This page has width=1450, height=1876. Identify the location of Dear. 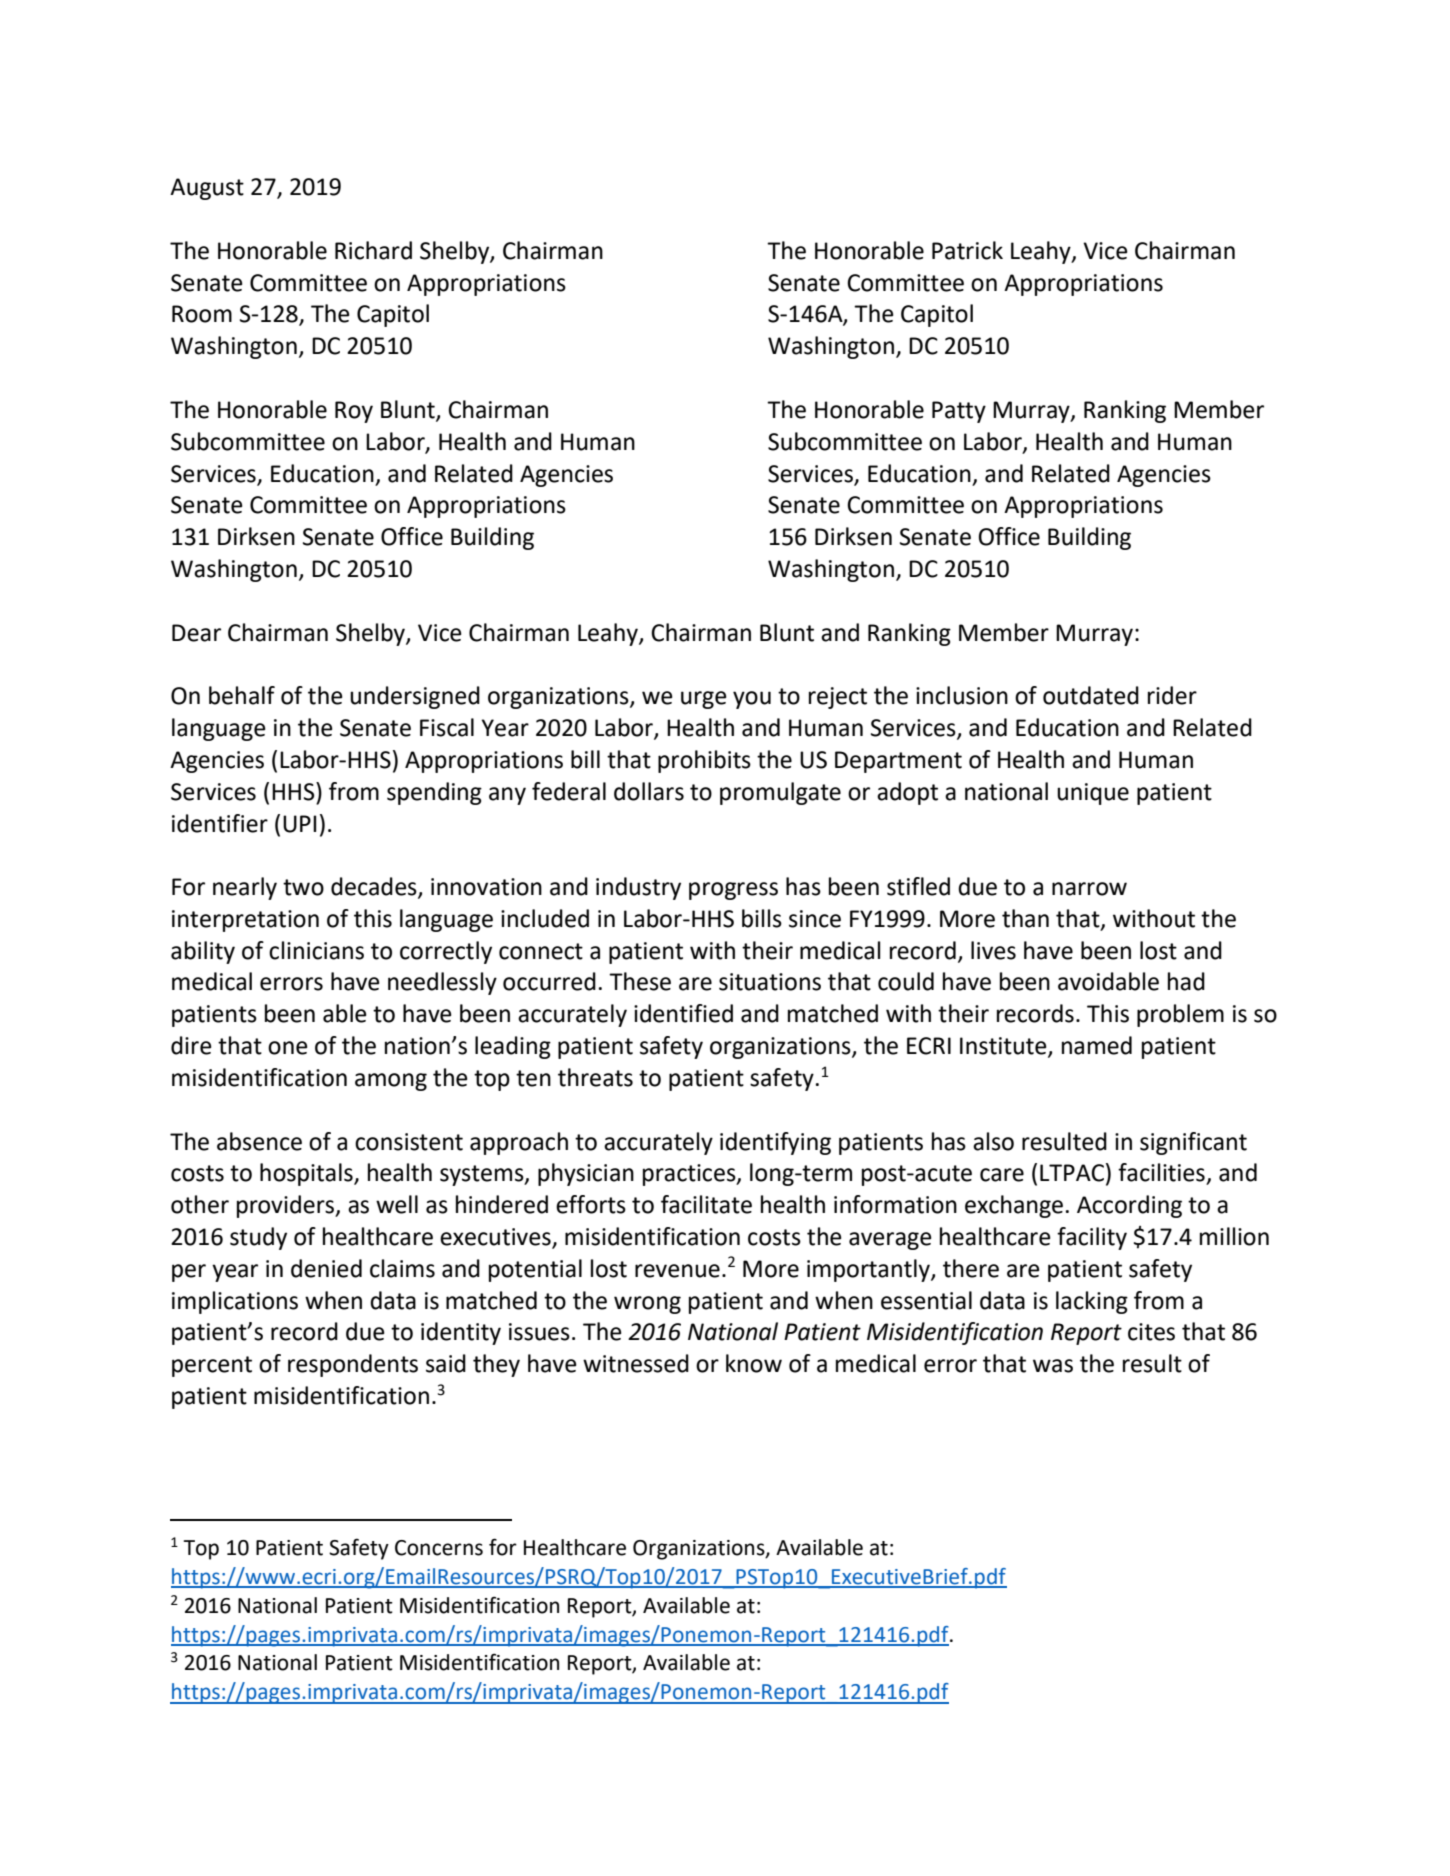
(196, 633).
